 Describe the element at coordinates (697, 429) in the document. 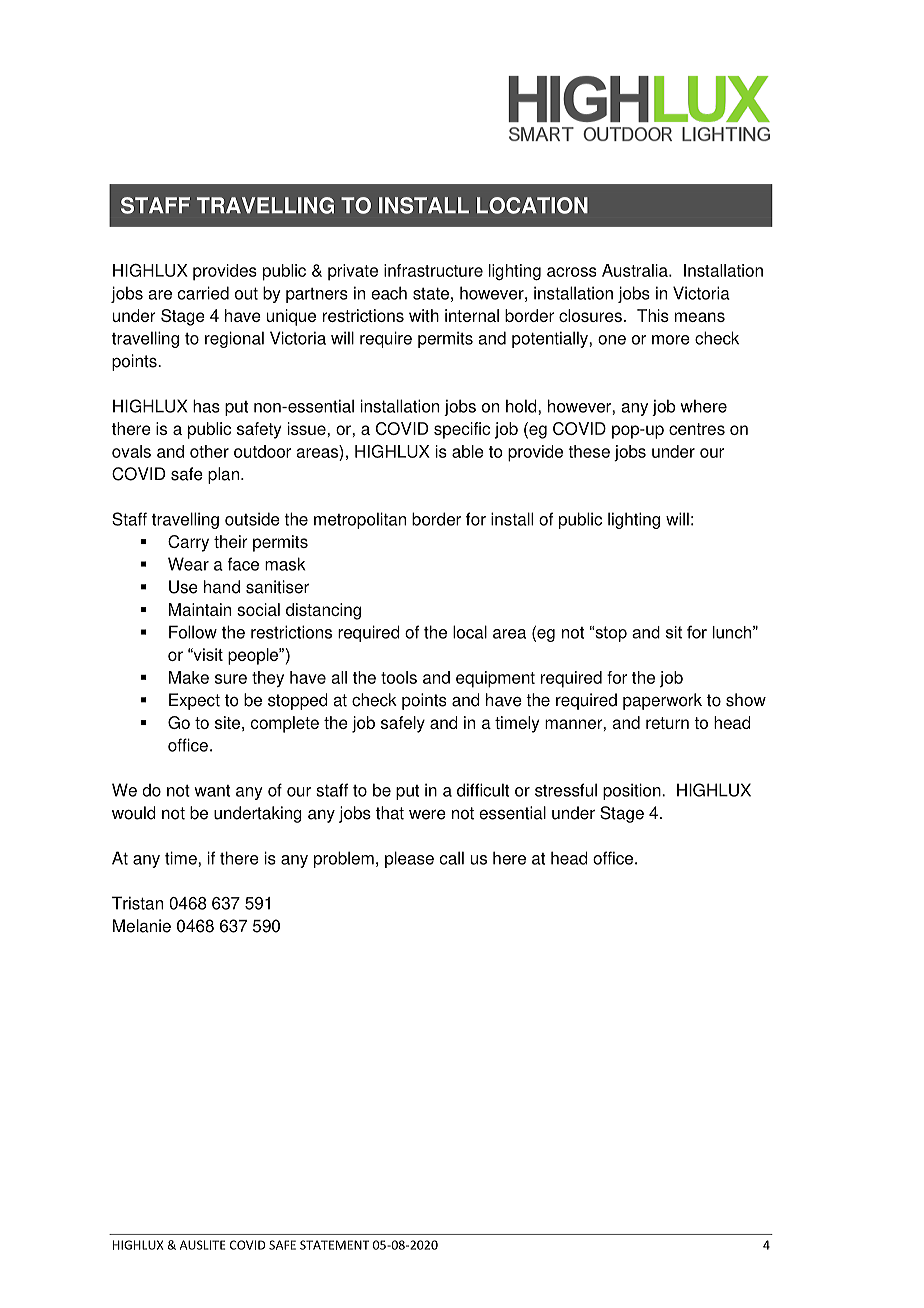

I see `centres` at that location.
